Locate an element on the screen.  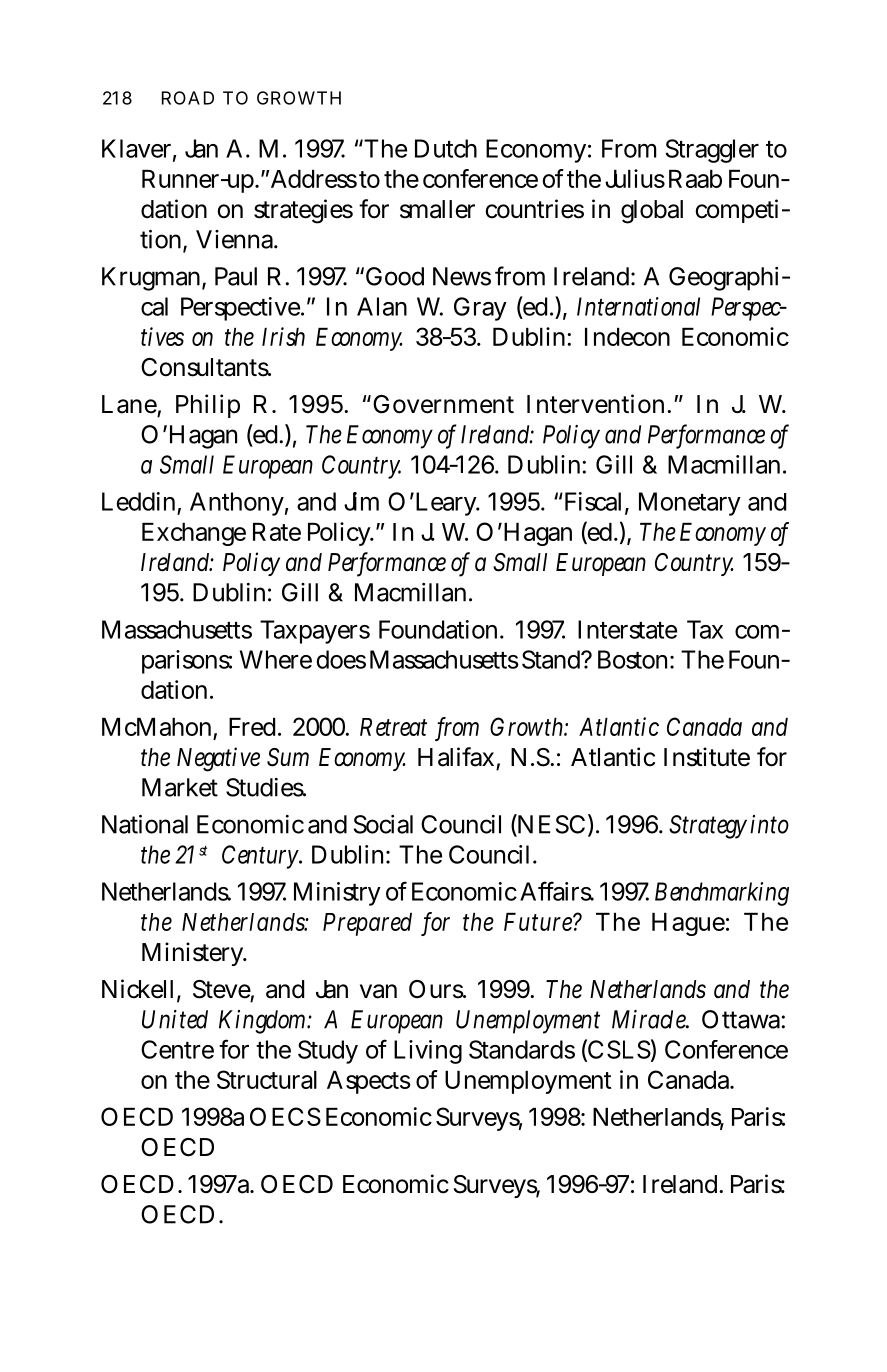
Dutch is located at coordinates (446, 148).
